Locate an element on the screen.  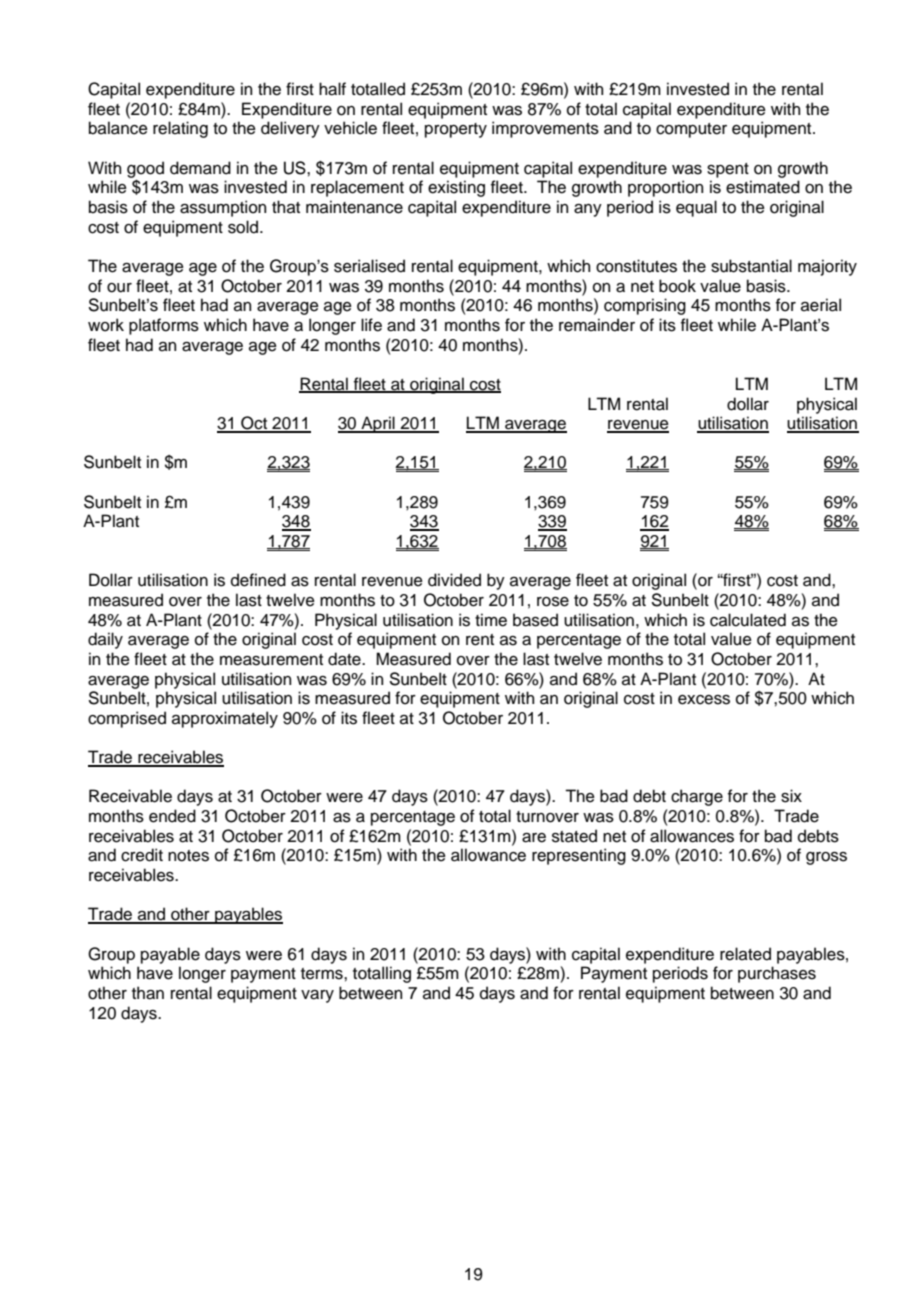
substantial is located at coordinates (751, 266).
